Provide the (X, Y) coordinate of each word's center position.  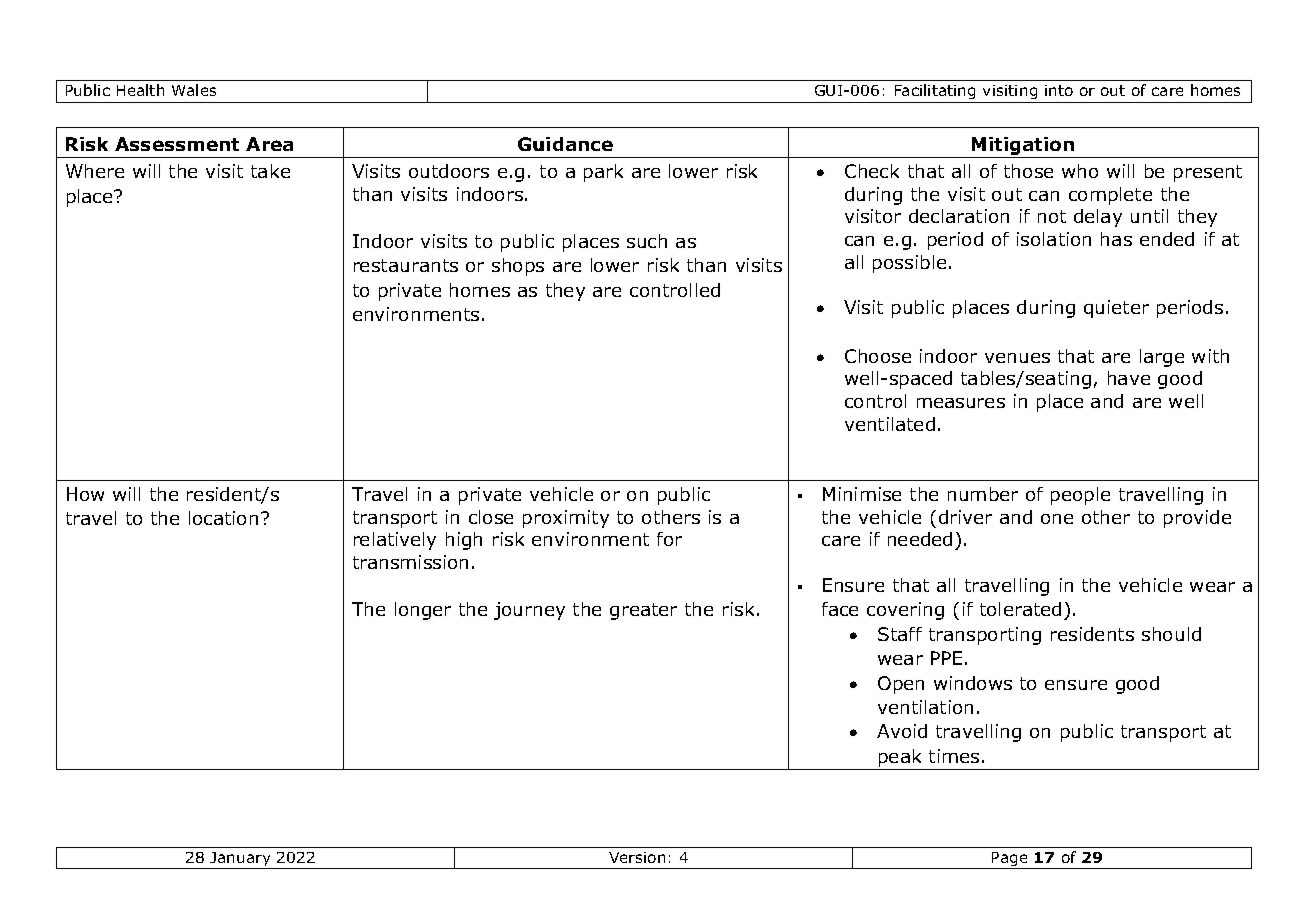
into (1059, 90)
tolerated (1020, 609)
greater (643, 611)
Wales (194, 90)
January (241, 860)
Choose (878, 356)
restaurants (406, 265)
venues (1017, 358)
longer (423, 611)
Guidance (565, 144)
